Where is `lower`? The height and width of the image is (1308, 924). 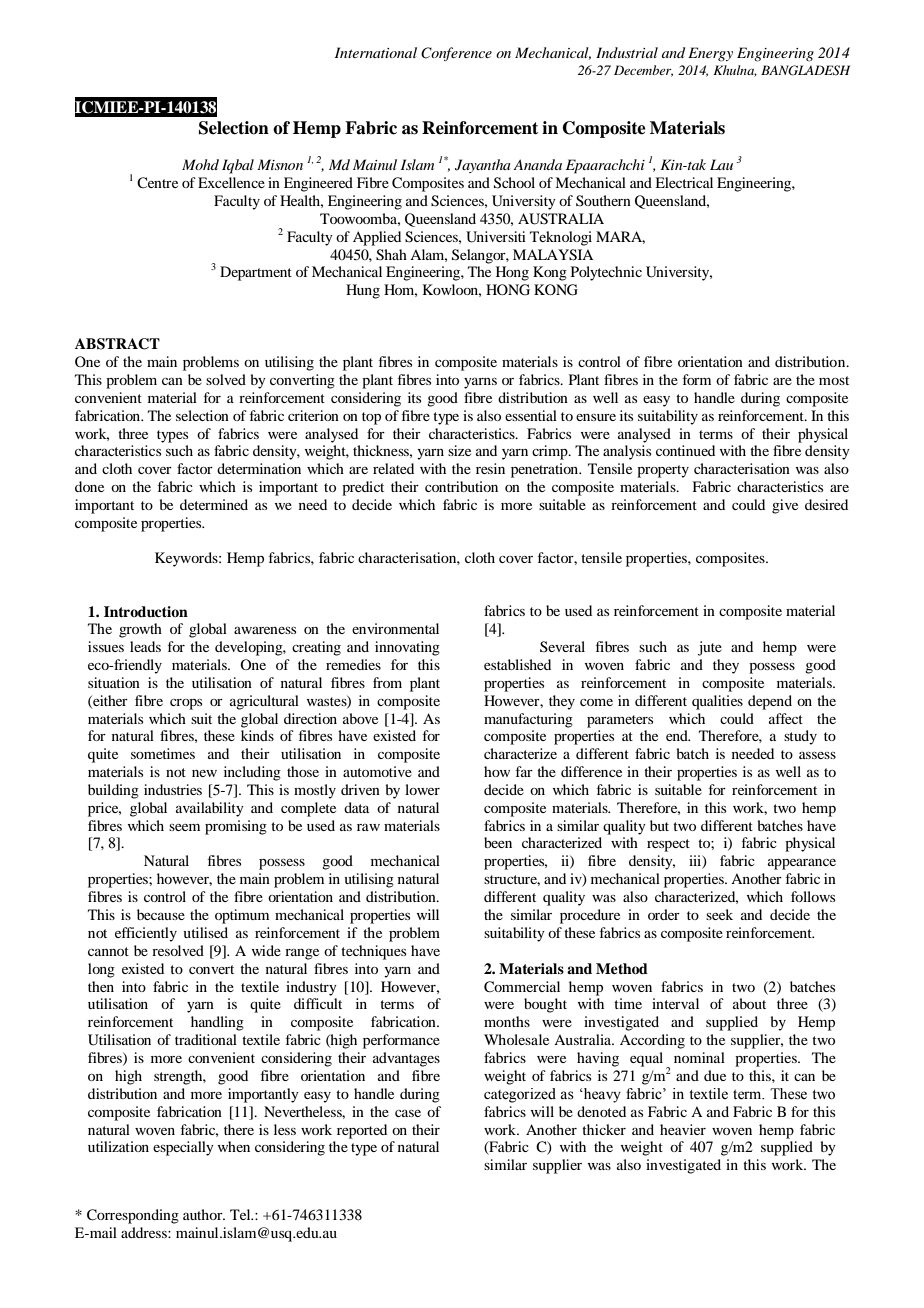
lower is located at coordinates (422, 789).
